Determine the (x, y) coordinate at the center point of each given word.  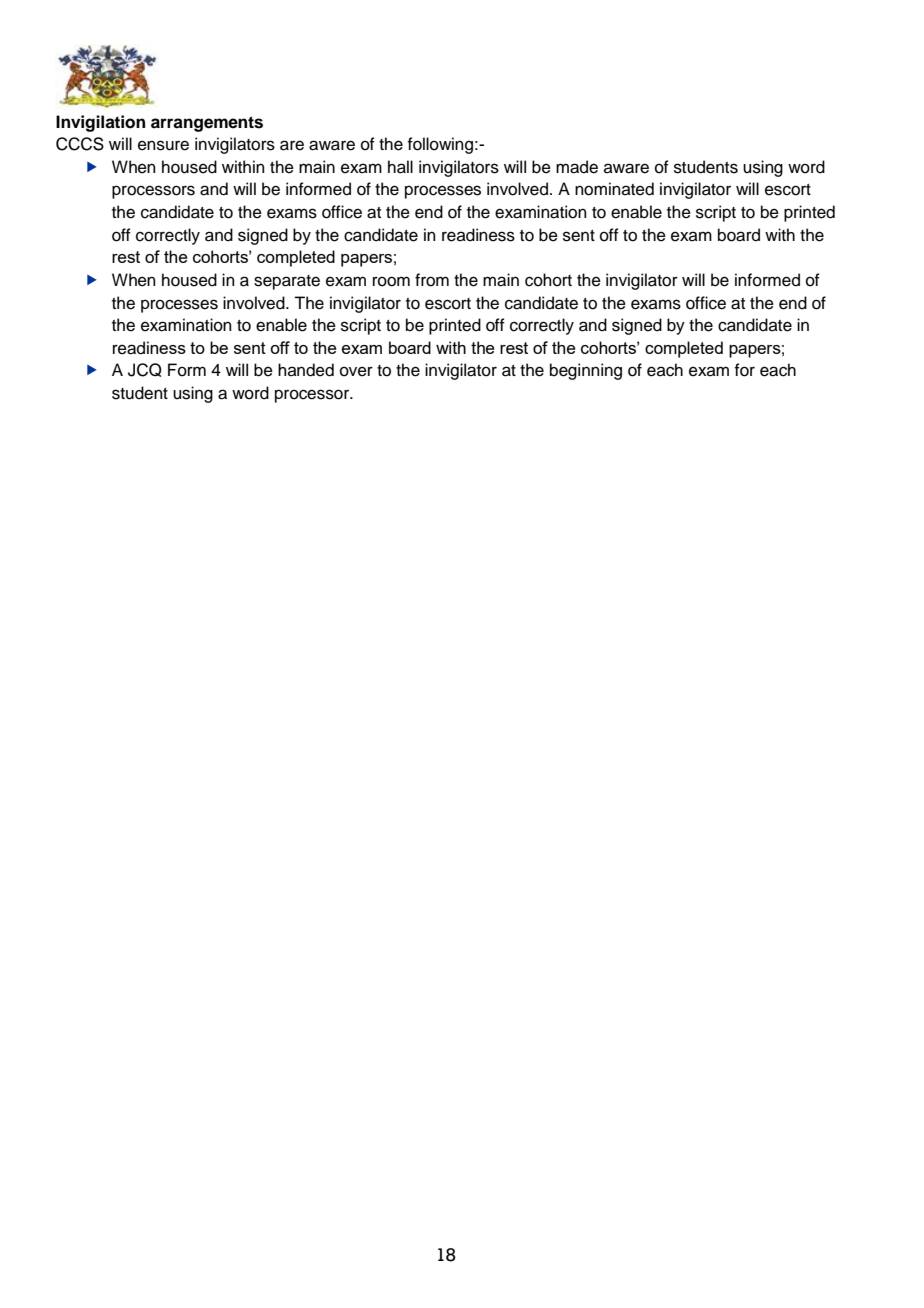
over (356, 371)
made (577, 167)
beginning (586, 371)
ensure (163, 145)
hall (400, 167)
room (391, 281)
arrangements (207, 124)
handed (306, 370)
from (432, 280)
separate (287, 282)
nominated (614, 189)
